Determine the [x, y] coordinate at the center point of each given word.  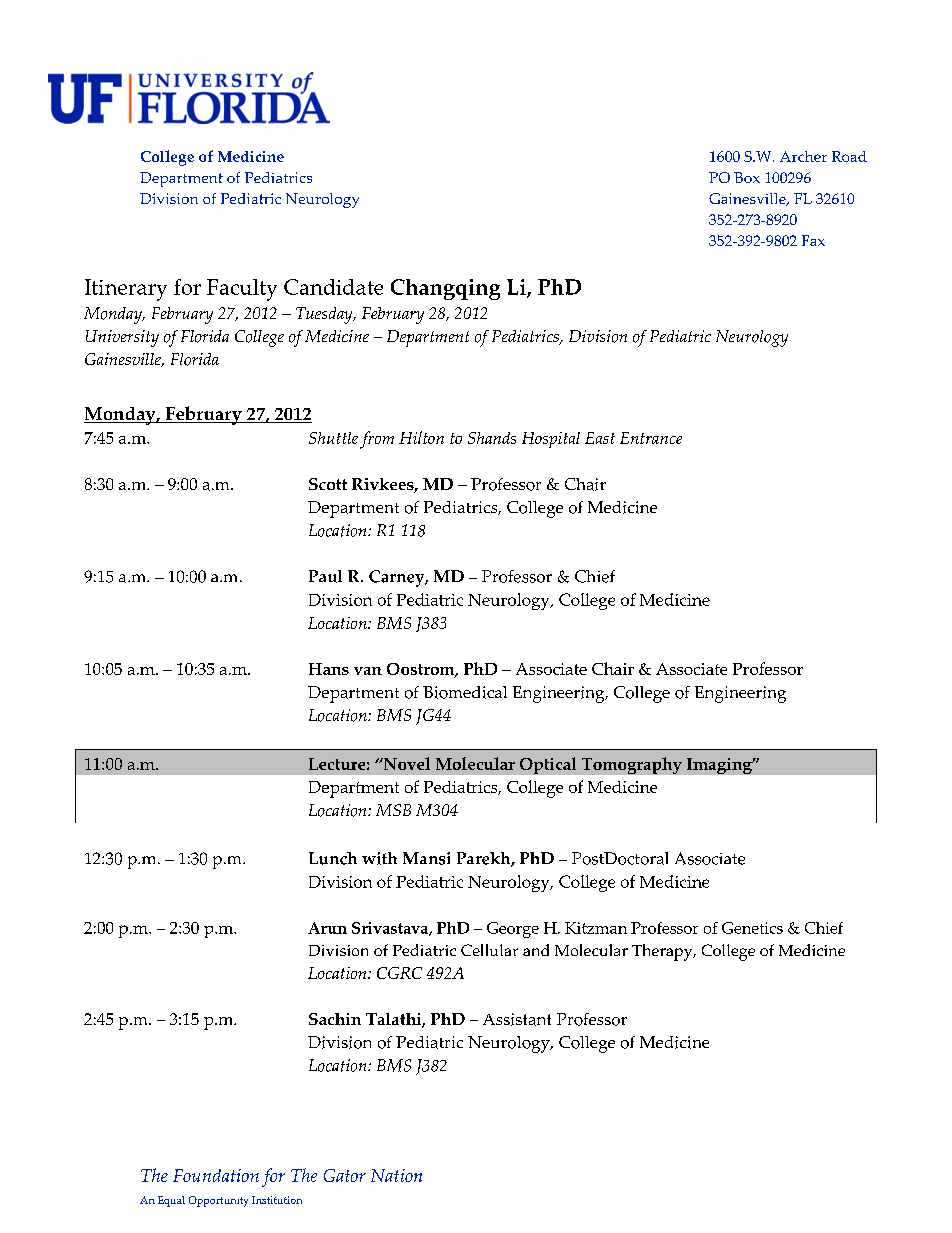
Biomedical [465, 692]
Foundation [216, 1175]
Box [747, 177]
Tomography [632, 765]
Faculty [242, 290]
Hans [329, 669]
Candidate [333, 287]
